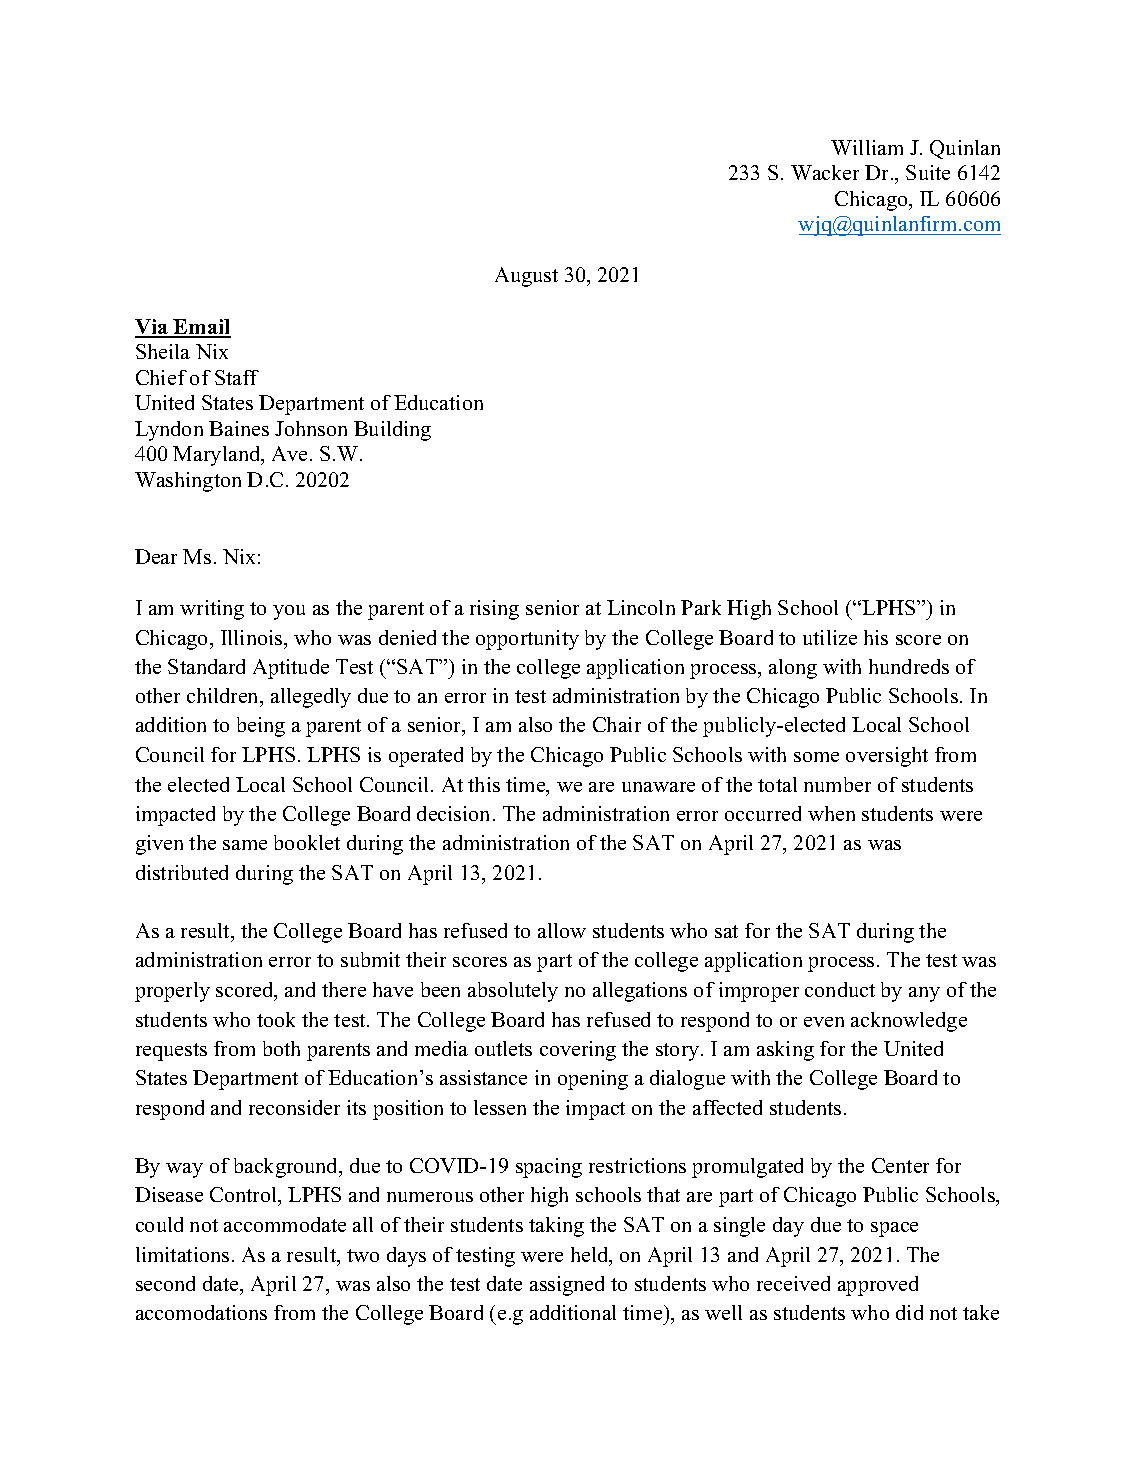 This image has width=1133, height=1466. What do you see at coordinates (182, 872) in the image?
I see `distributed` at bounding box center [182, 872].
